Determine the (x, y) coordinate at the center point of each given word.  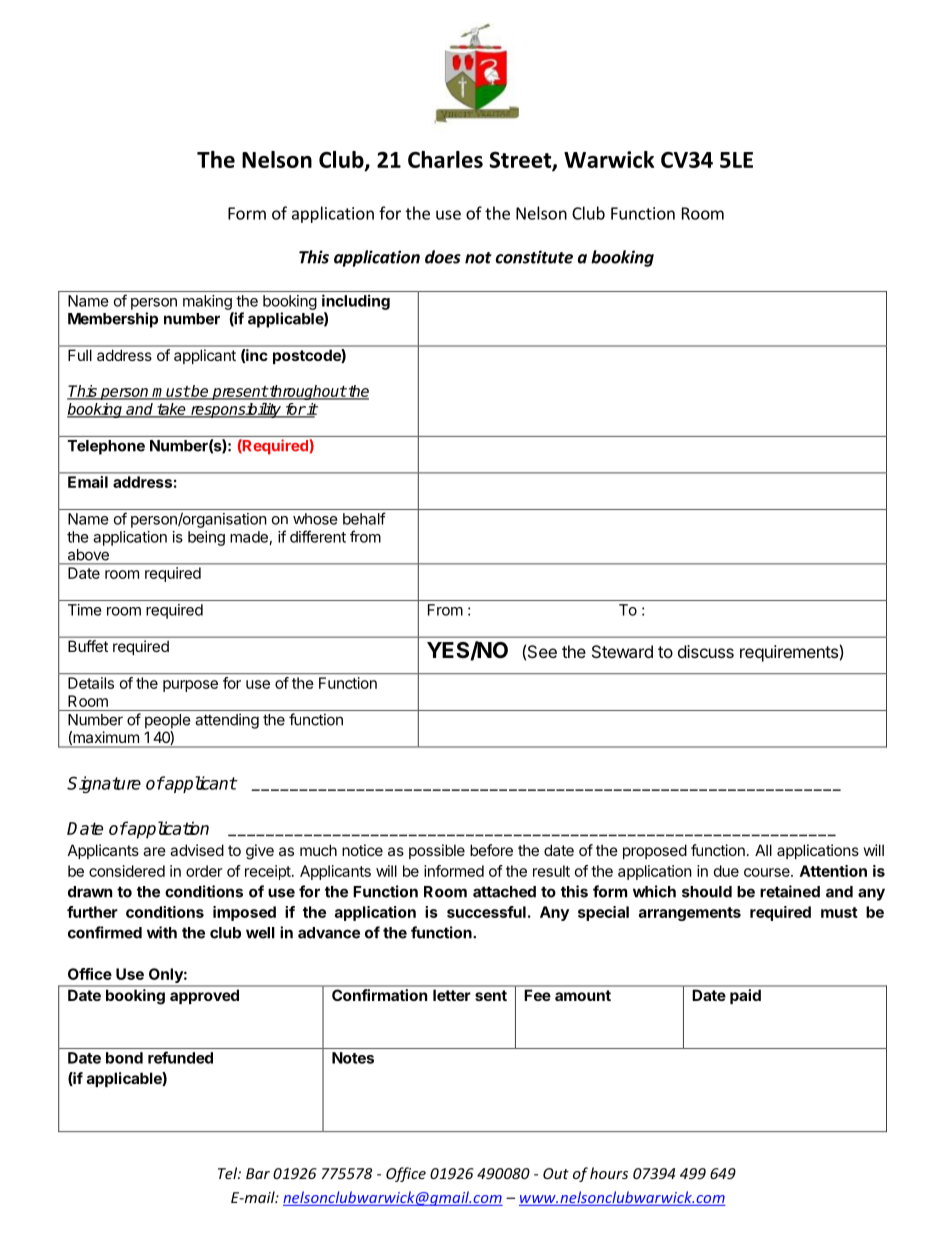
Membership (113, 320)
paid (745, 996)
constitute (534, 257)
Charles (445, 159)
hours (609, 1173)
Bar (258, 1173)
